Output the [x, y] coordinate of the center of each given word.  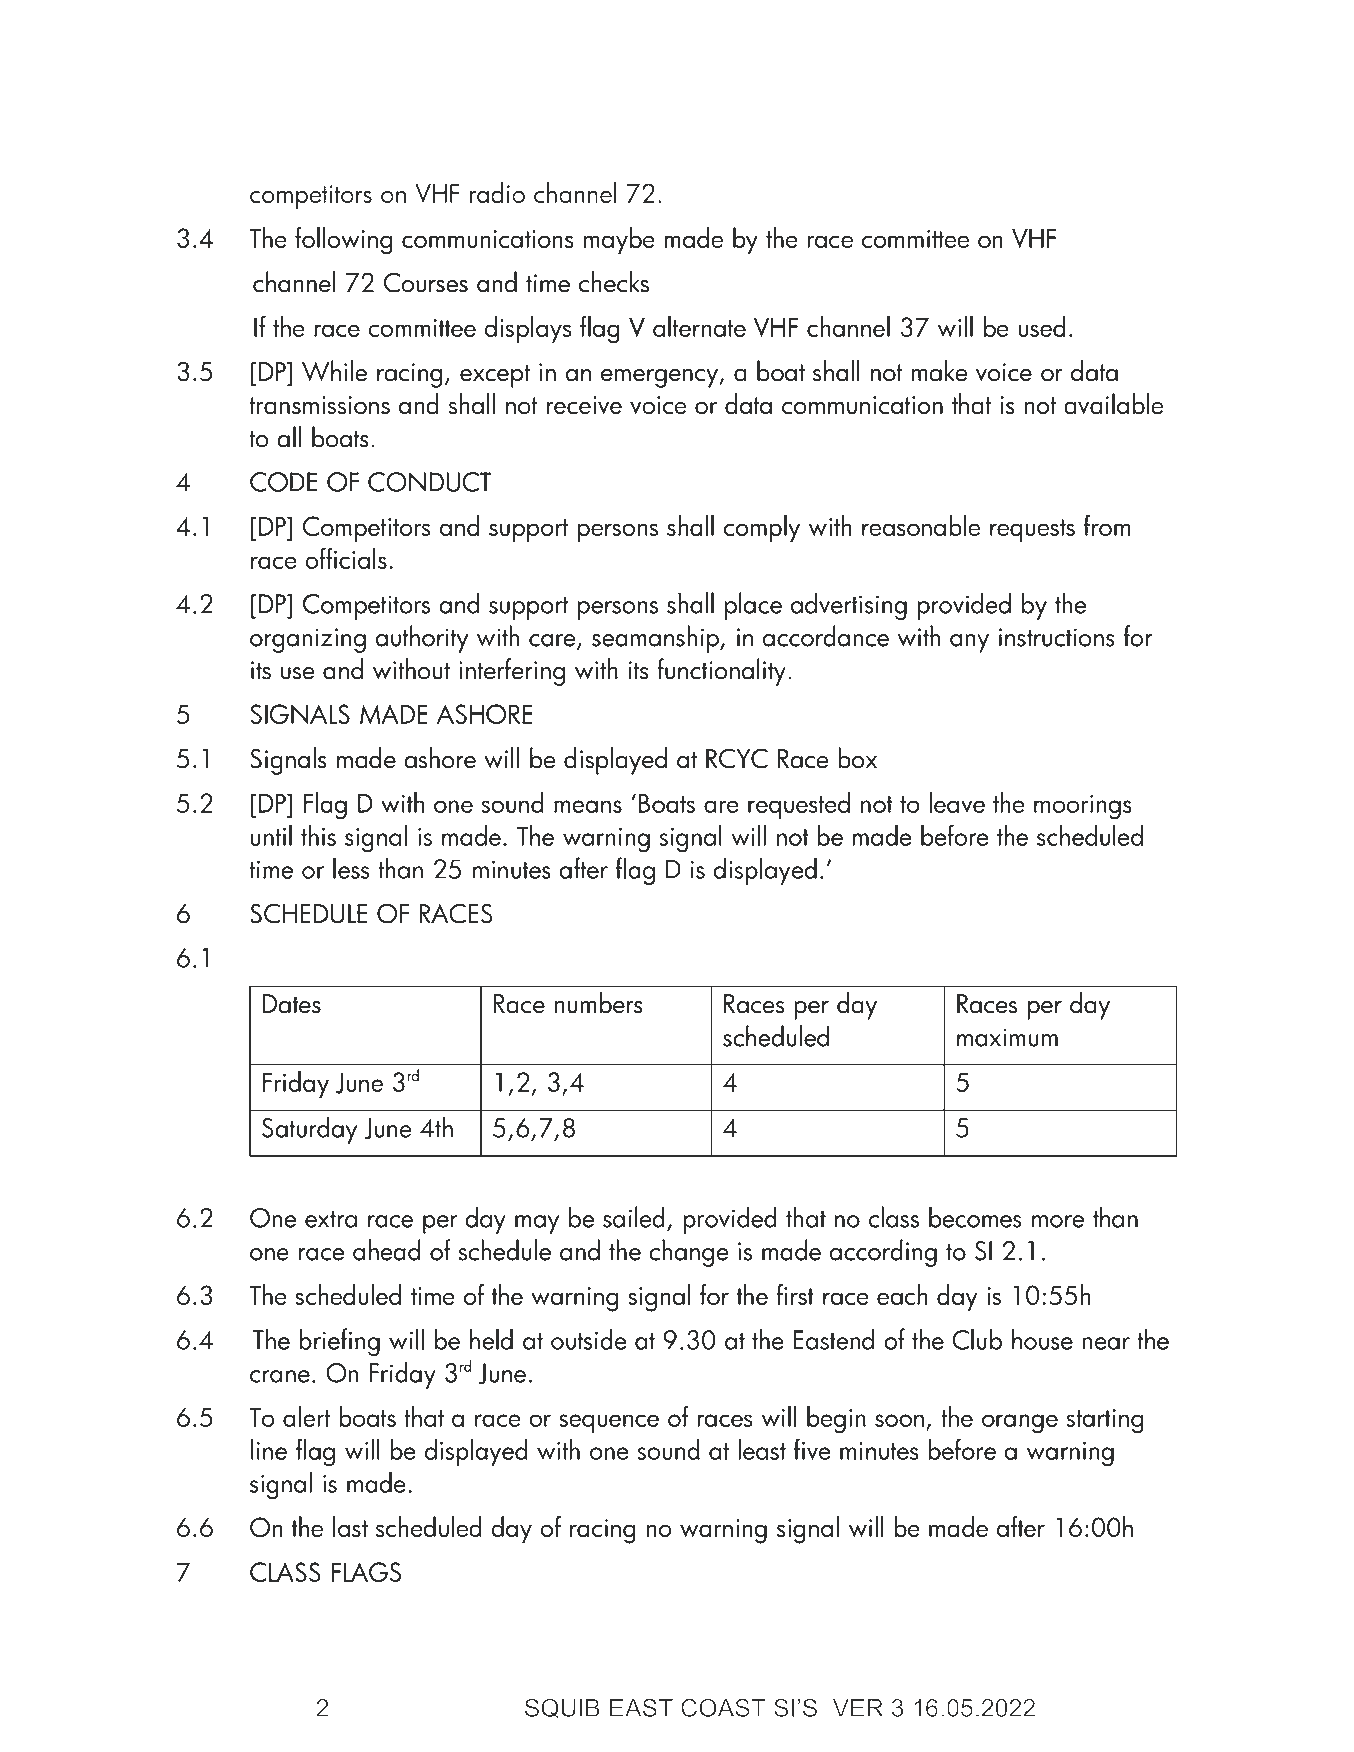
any [969, 643]
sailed [634, 1217]
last [350, 1526]
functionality [721, 672]
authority [422, 639]
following [343, 241]
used [1042, 326]
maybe [619, 240]
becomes [975, 1217]
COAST [723, 1707]
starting [1104, 1421]
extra [331, 1219]
